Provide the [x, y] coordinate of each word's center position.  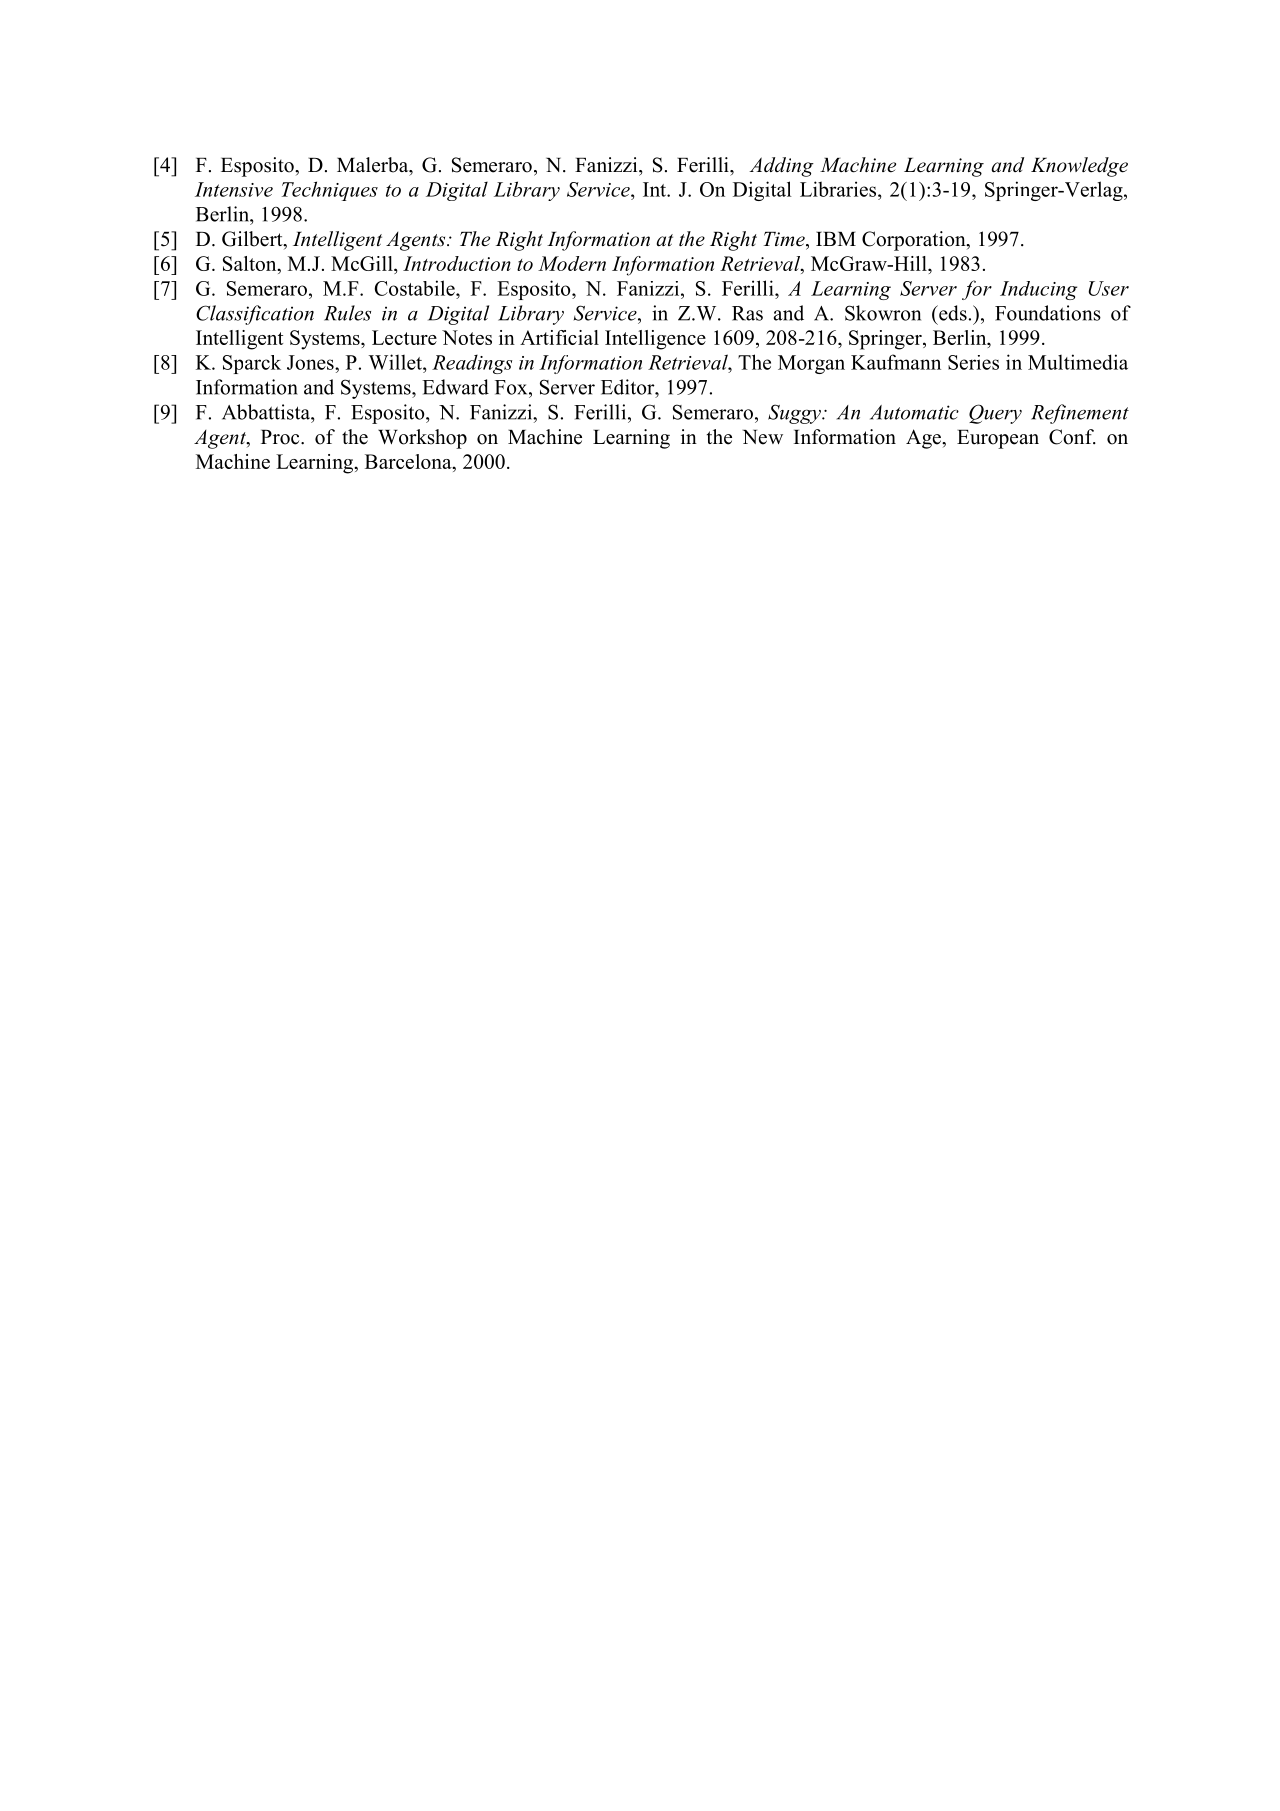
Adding [781, 167]
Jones [311, 362]
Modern [572, 263]
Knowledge [1079, 167]
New [763, 437]
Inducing [1038, 290]
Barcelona [409, 461]
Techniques [330, 191]
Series [973, 362]
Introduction [457, 263]
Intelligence [655, 340]
